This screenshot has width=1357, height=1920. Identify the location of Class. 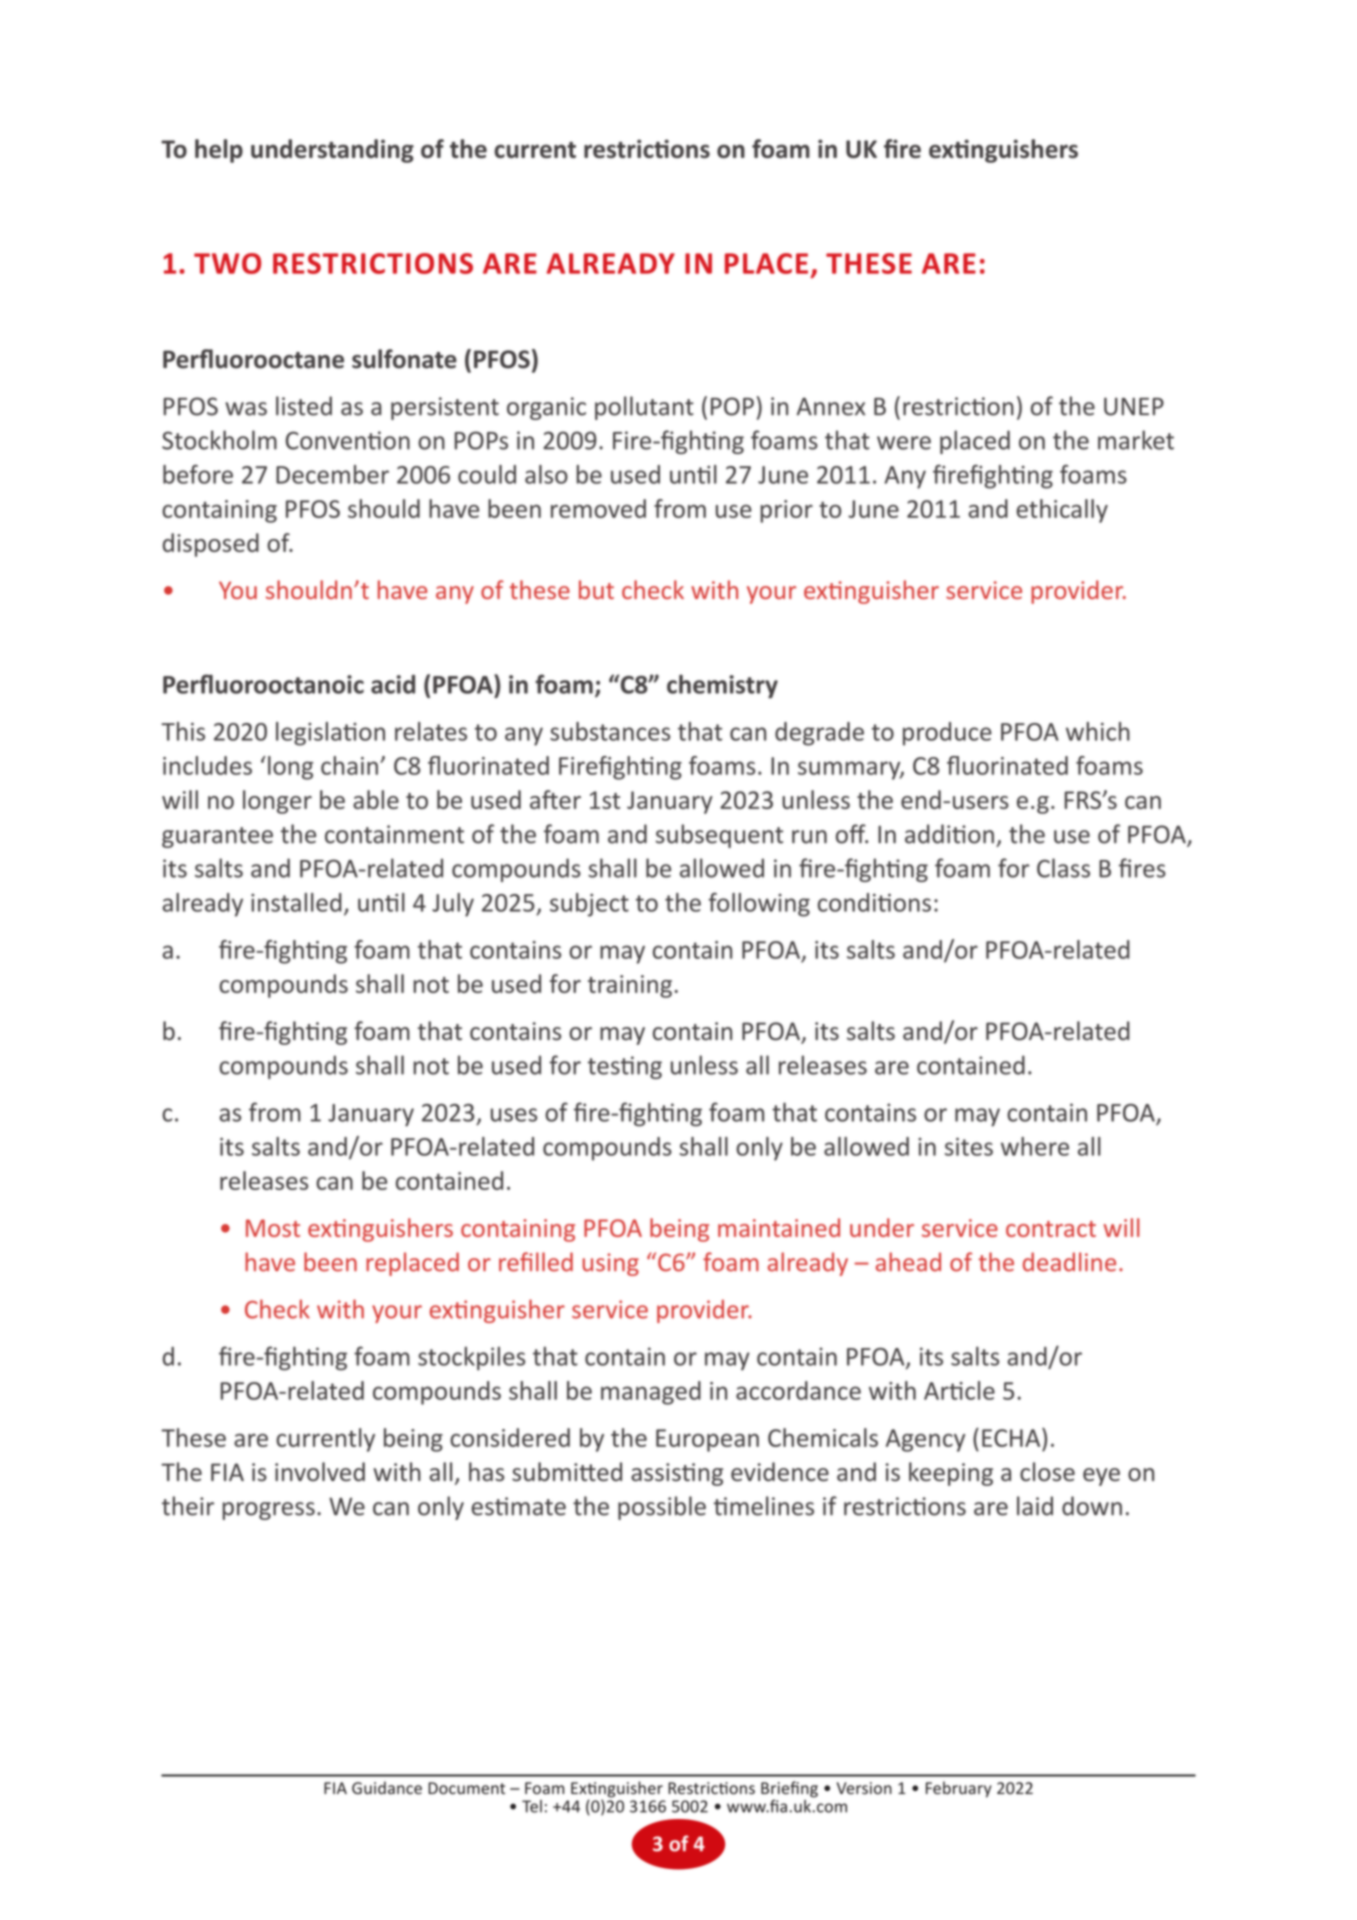
(1063, 868).
